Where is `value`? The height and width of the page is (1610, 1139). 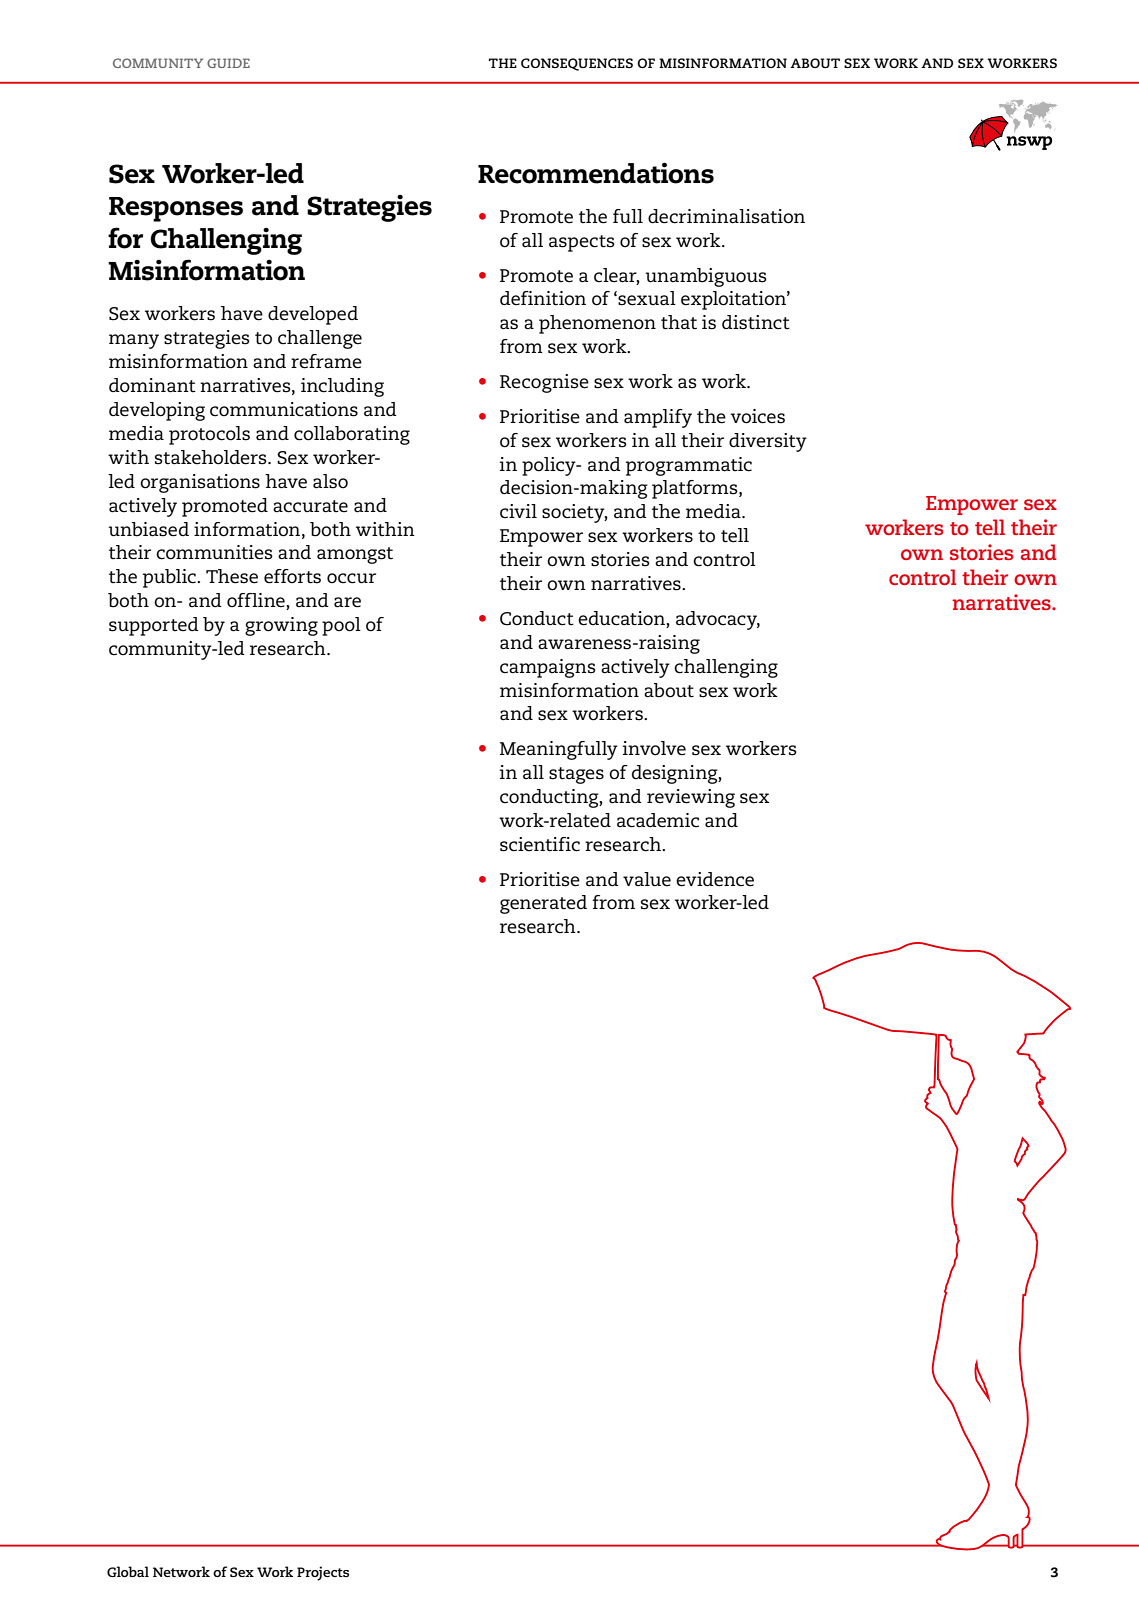
value is located at coordinates (647, 879).
